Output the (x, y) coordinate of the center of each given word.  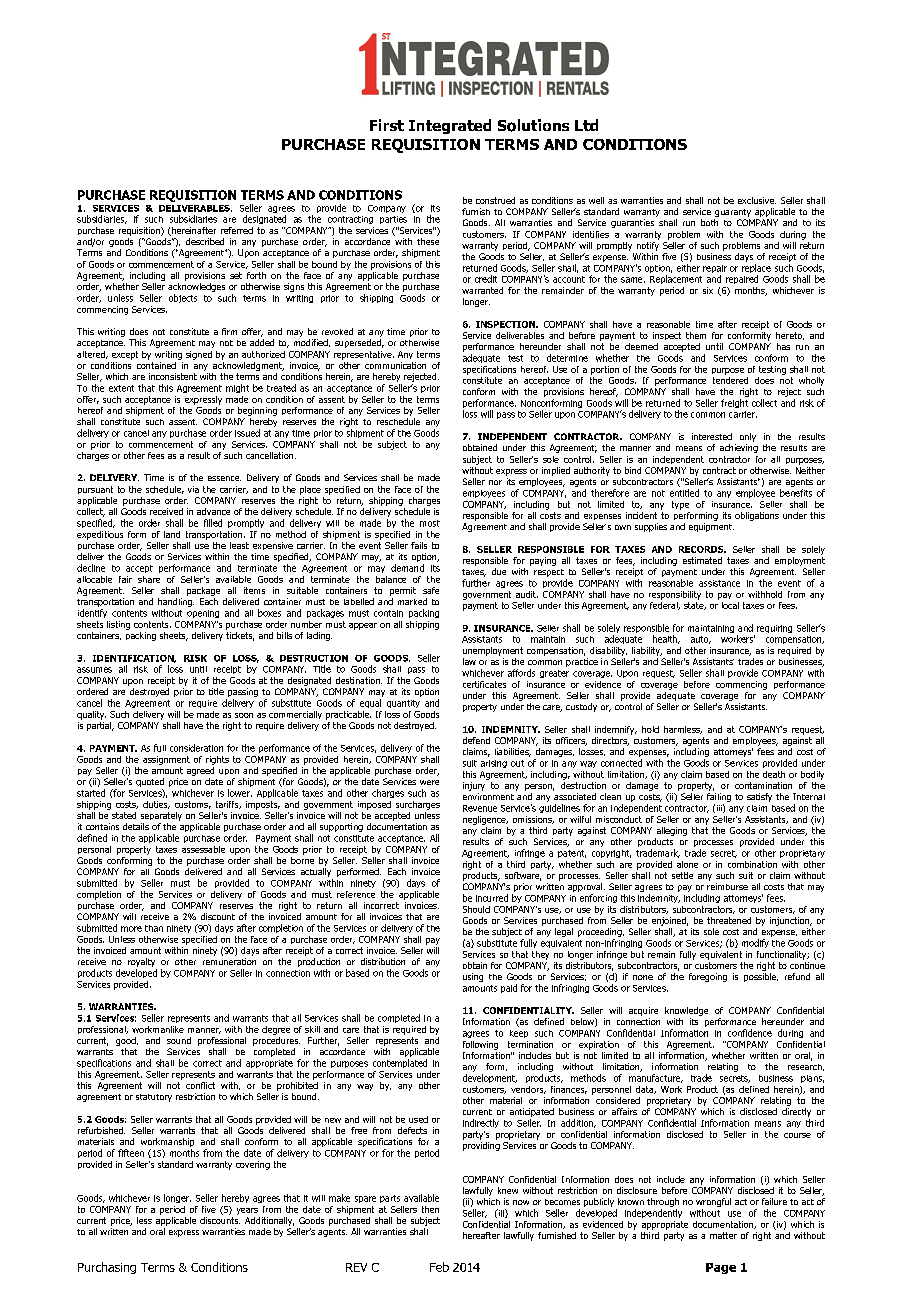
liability (647, 651)
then (430, 1209)
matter (723, 1235)
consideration (196, 748)
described (205, 241)
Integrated (450, 126)
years (247, 1211)
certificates (484, 684)
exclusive (757, 200)
